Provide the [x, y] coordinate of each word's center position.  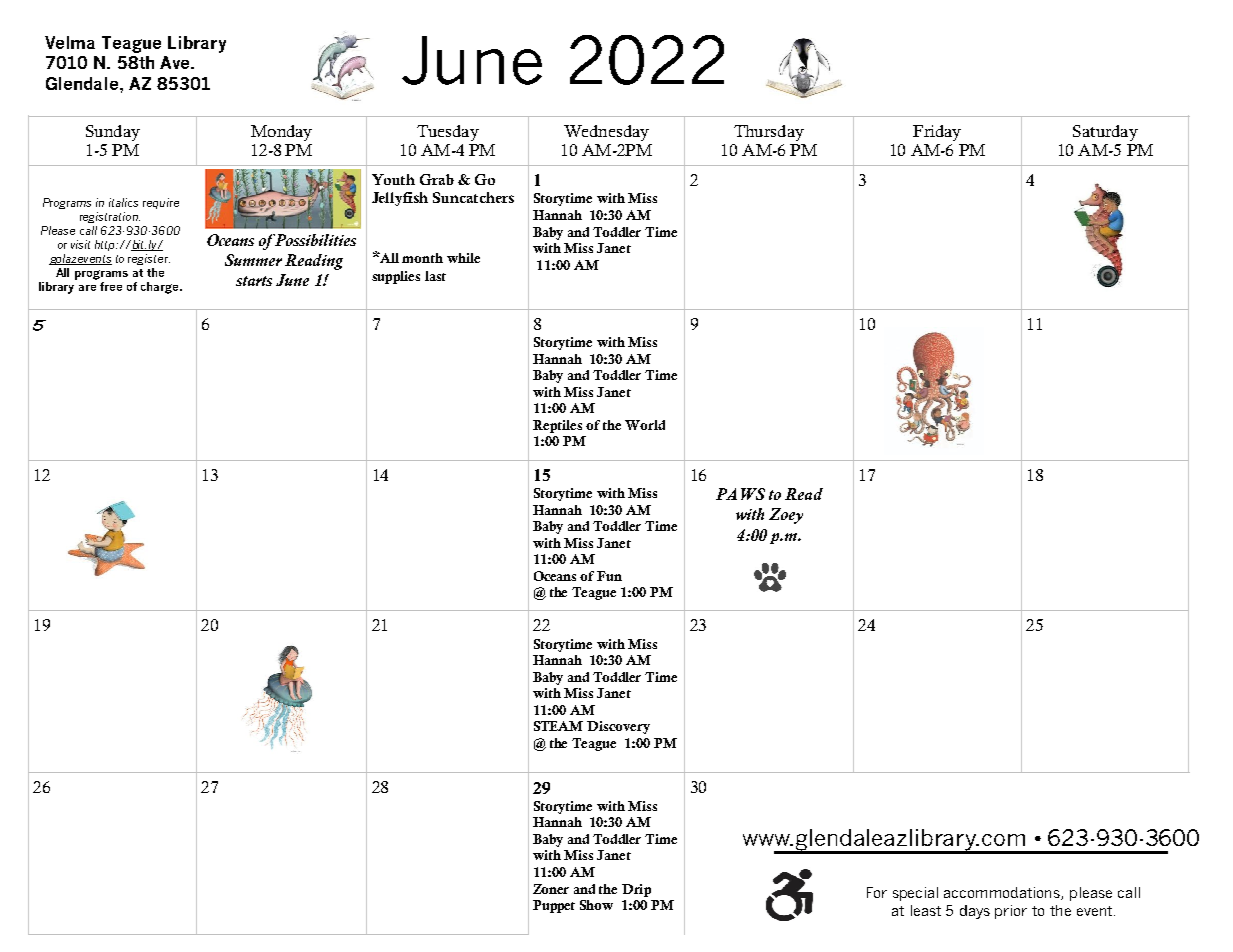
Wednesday [606, 133]
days [975, 912]
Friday [937, 133]
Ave [176, 62]
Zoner [551, 889]
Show [596, 905]
